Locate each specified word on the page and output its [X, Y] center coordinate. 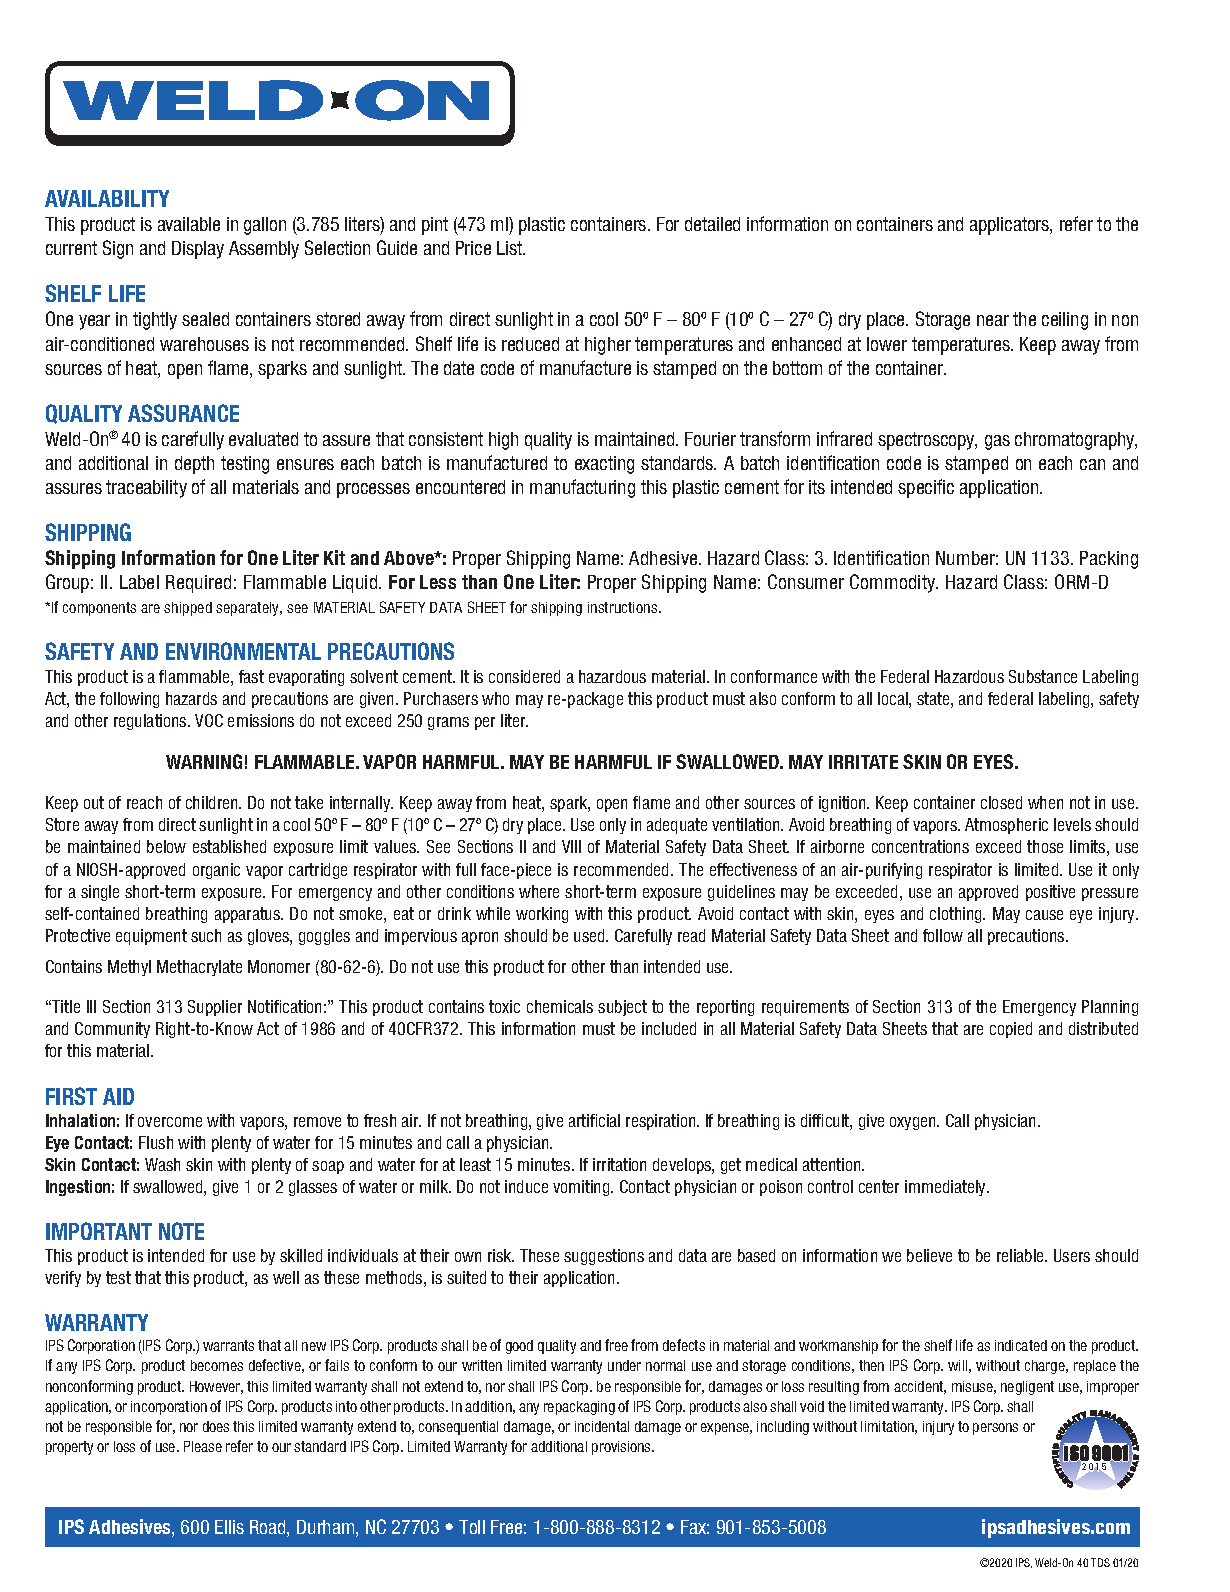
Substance [1043, 676]
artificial [594, 1120]
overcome [170, 1122]
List [511, 248]
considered [524, 676]
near [993, 320]
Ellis [229, 1527]
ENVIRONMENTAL [243, 651]
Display [198, 250]
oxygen [914, 1123]
